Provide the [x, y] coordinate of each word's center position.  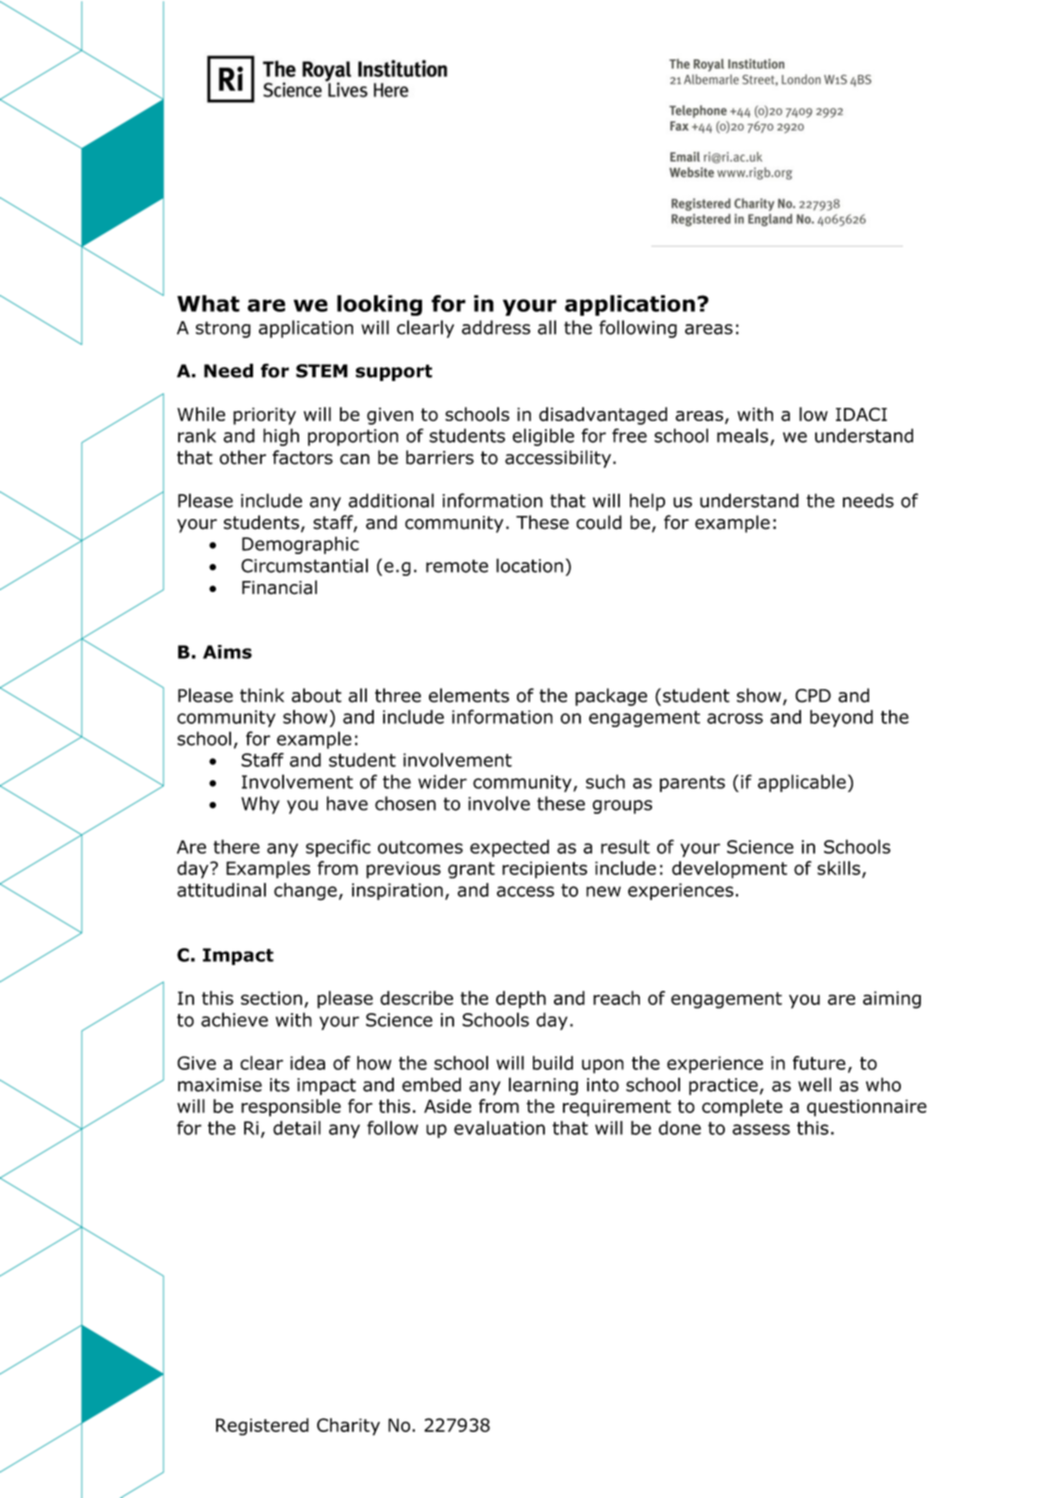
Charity [348, 1427]
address [496, 327]
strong [223, 329]
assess [761, 1129]
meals [742, 435]
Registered [262, 1427]
